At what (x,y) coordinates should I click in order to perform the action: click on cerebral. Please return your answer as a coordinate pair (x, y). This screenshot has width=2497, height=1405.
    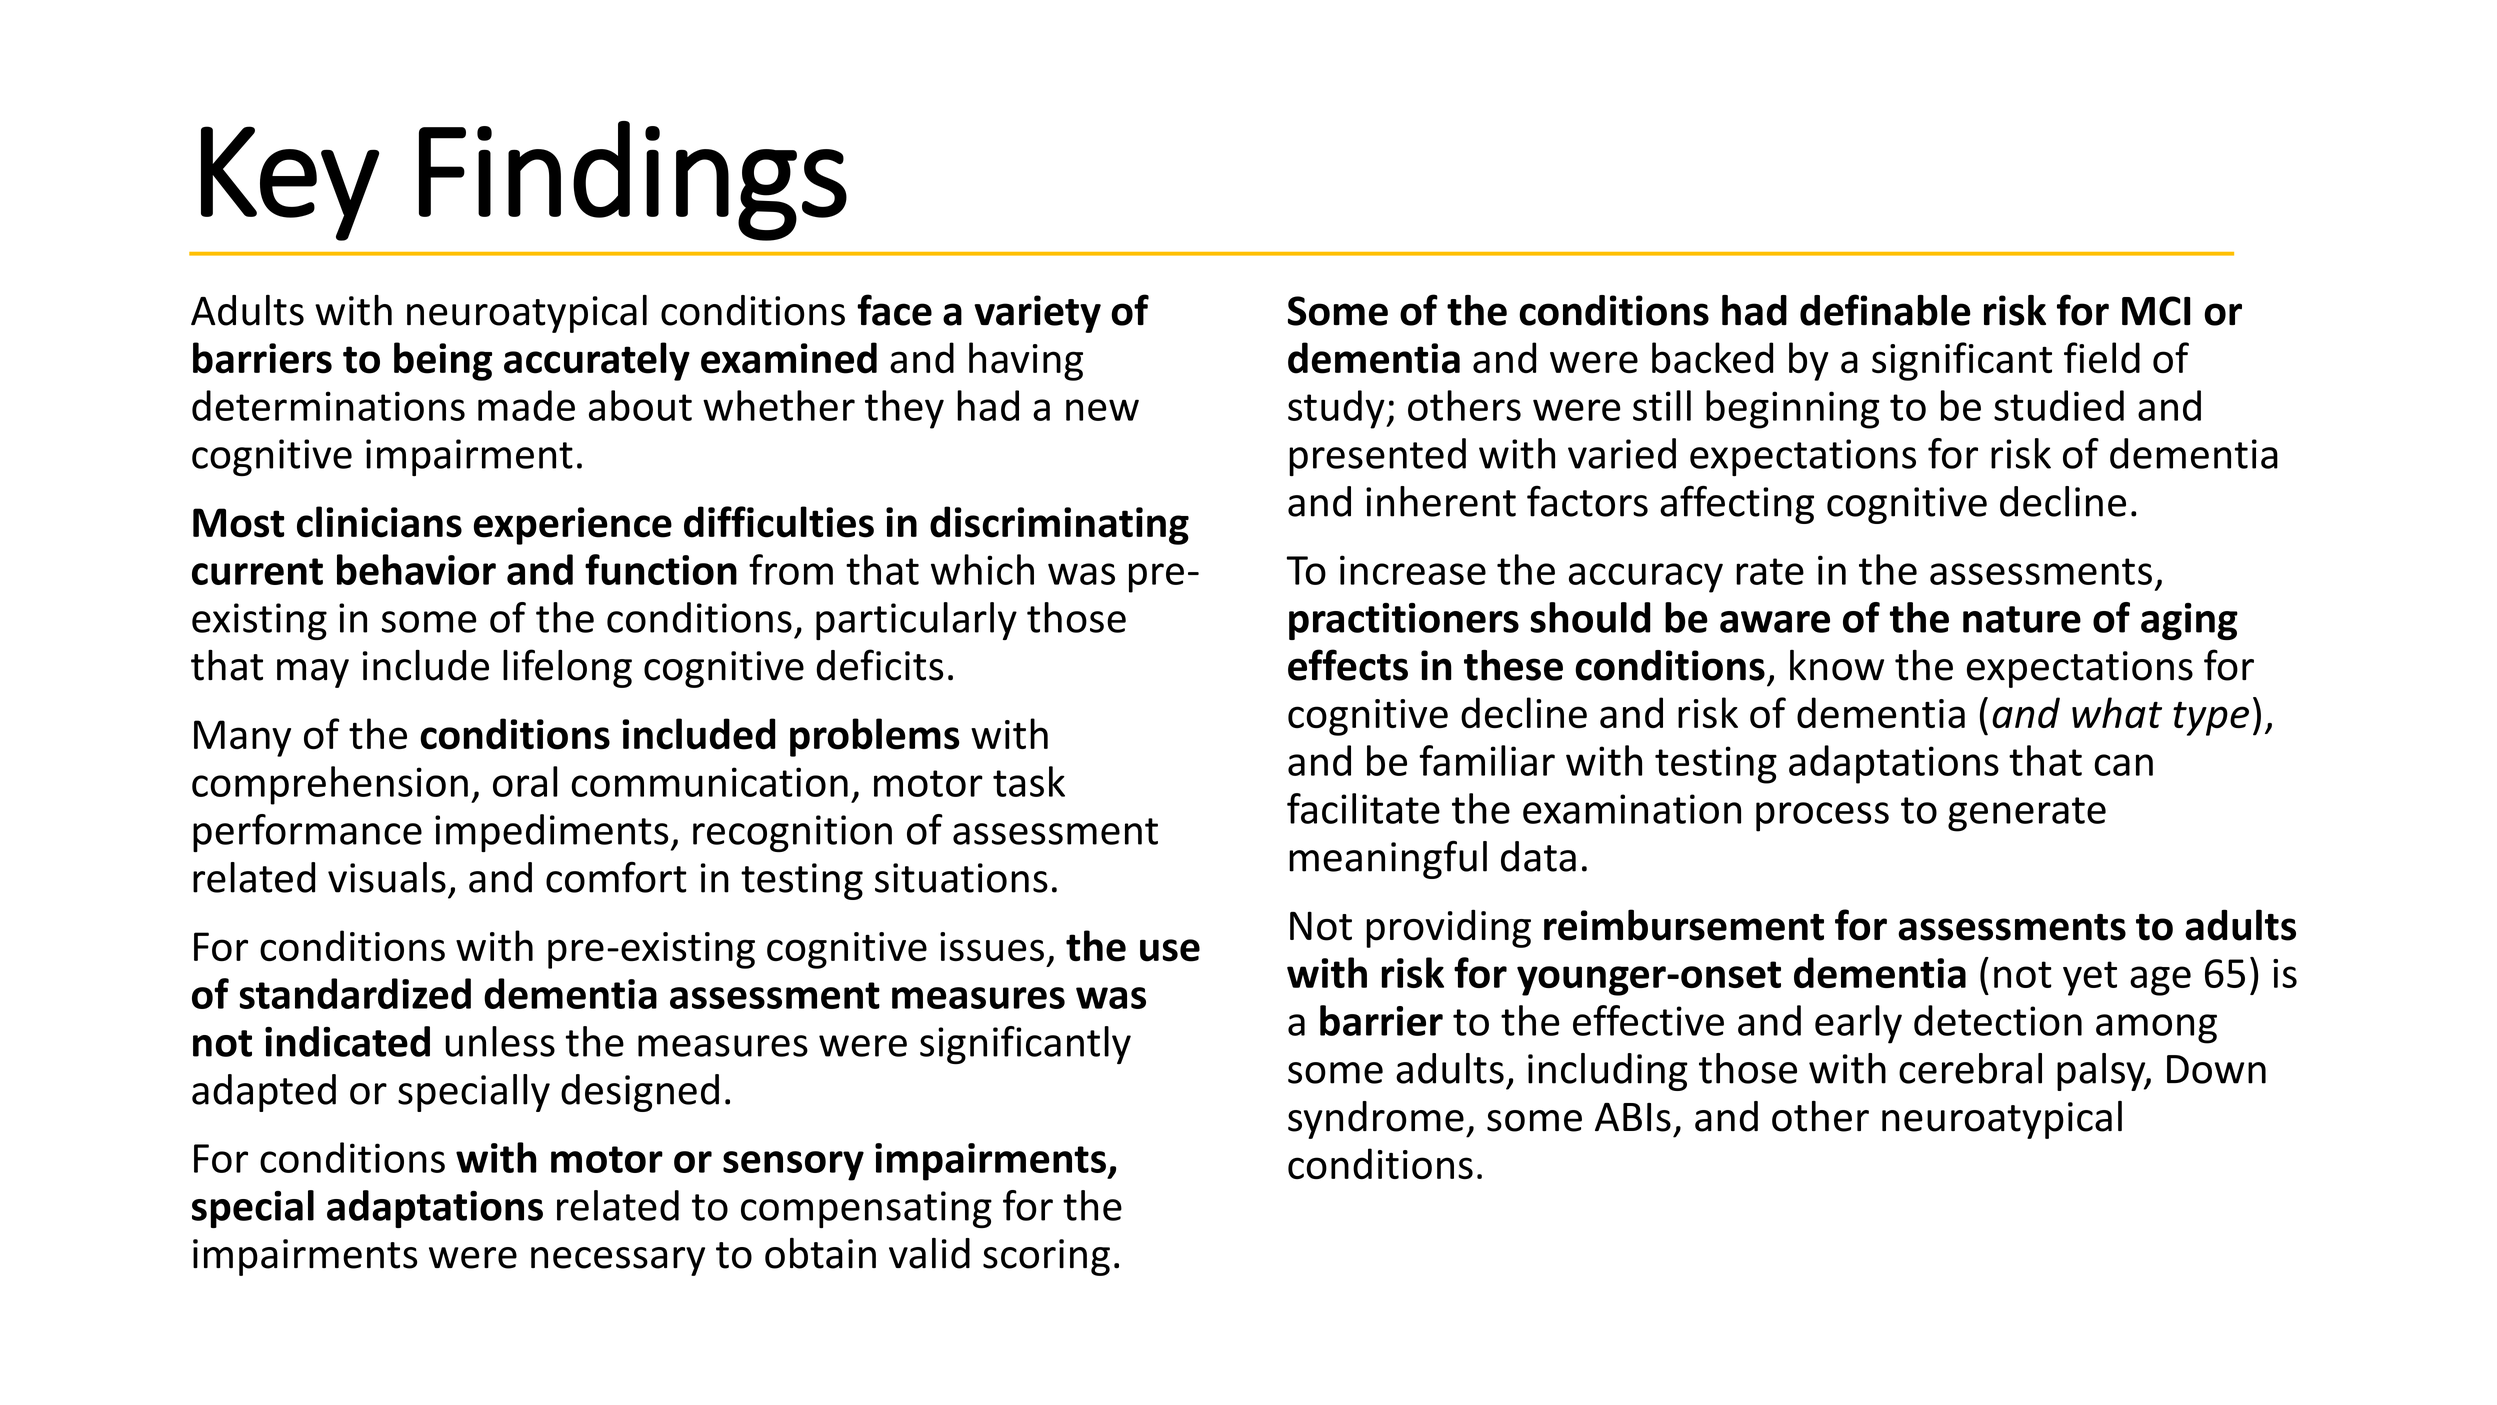
    Looking at the image, I should click on (1970, 1068).
